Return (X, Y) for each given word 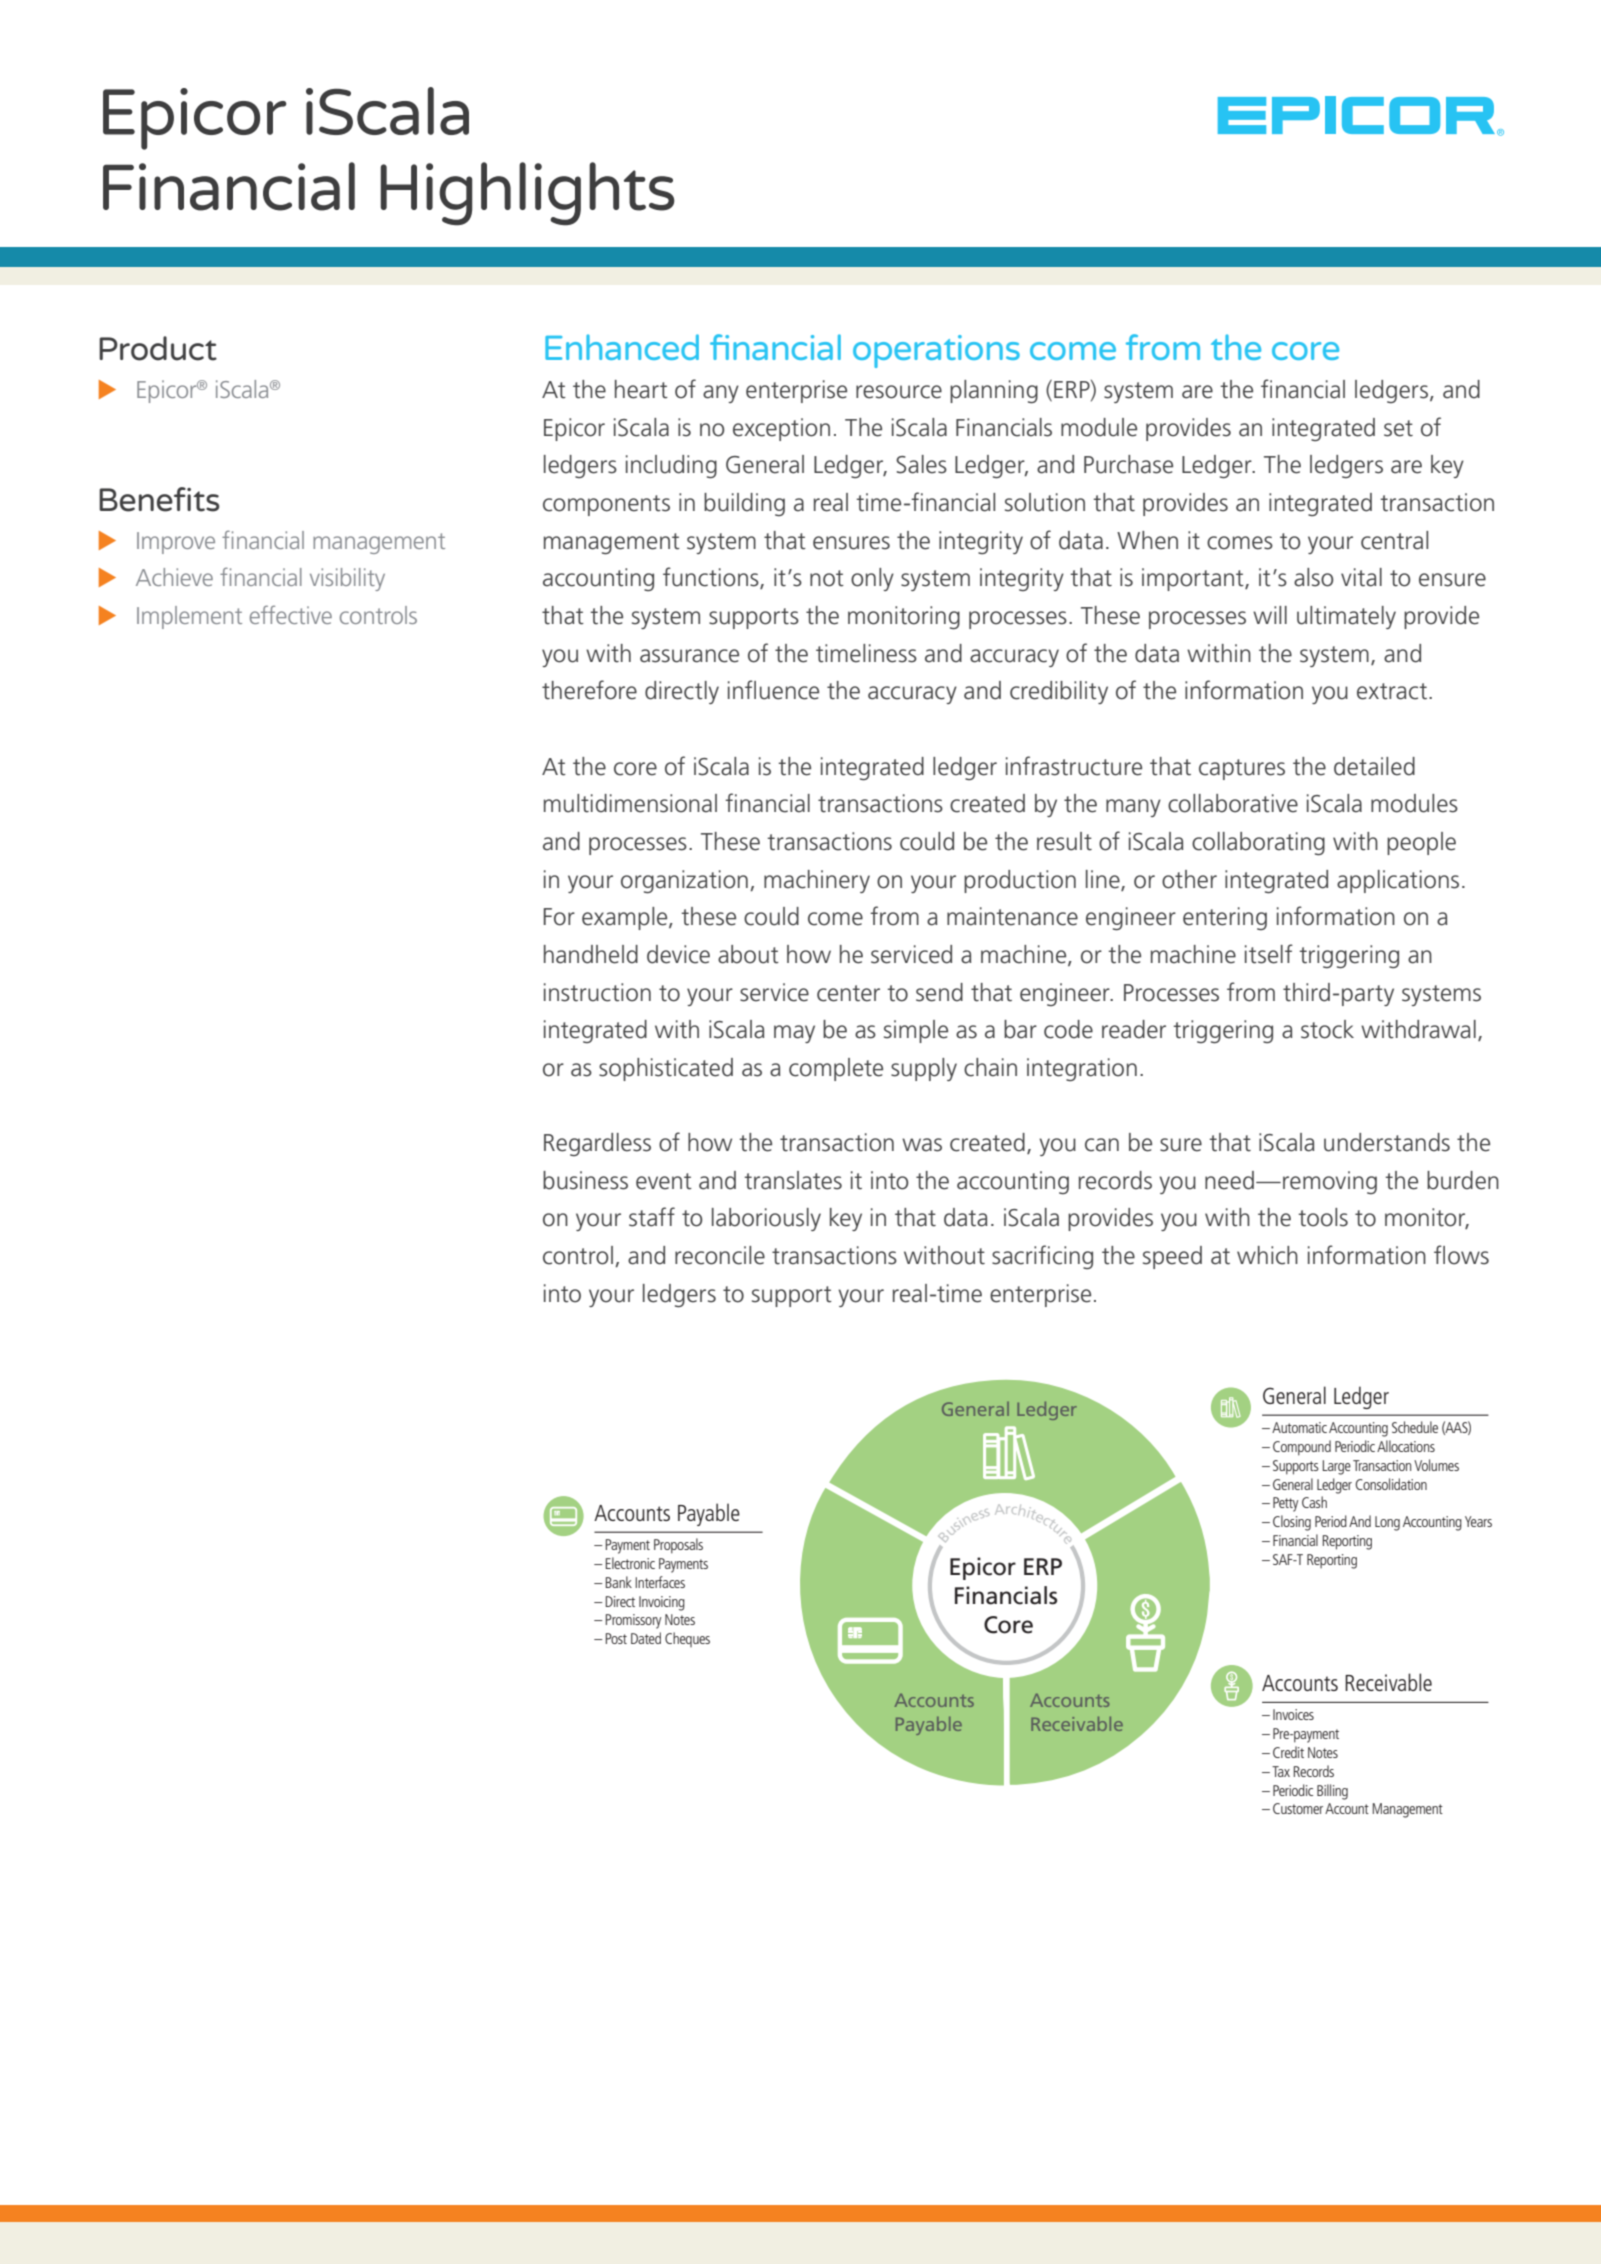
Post (616, 1638)
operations (936, 351)
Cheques (687, 1639)
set (1398, 428)
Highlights (528, 194)
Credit (1288, 1752)
